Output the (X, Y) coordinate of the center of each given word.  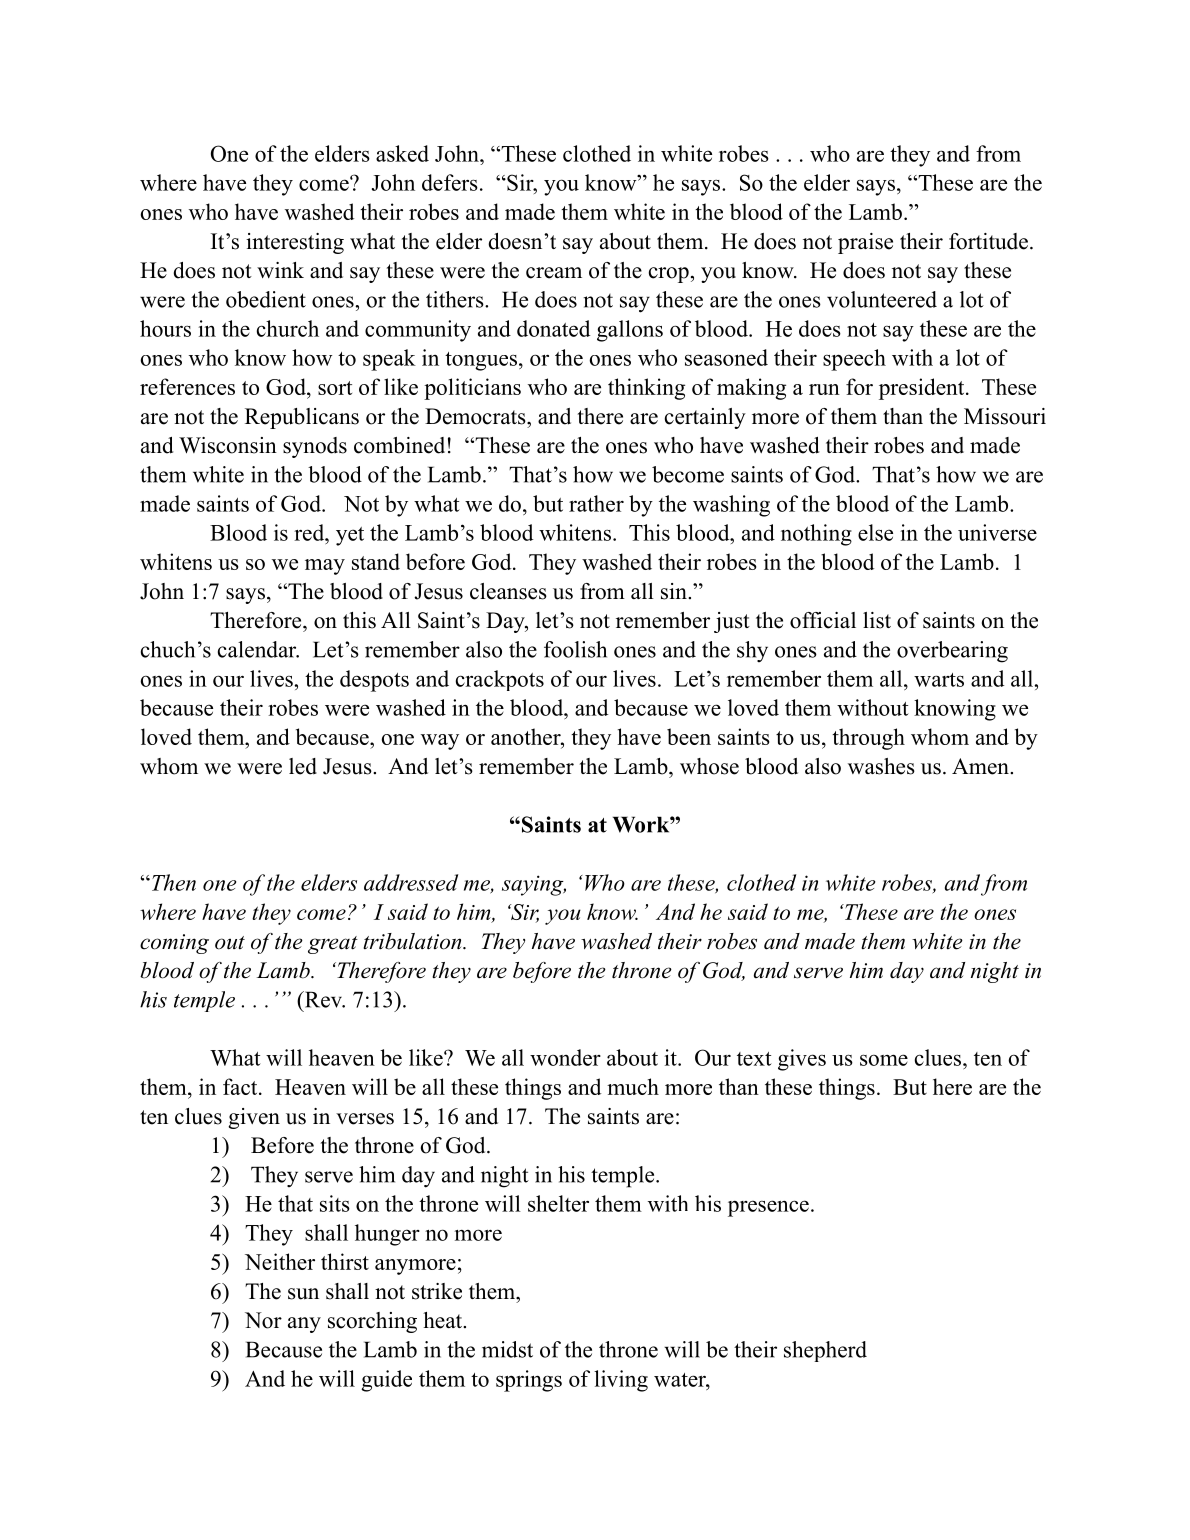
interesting (295, 243)
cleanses (508, 591)
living (621, 1381)
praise (865, 243)
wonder (565, 1057)
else (875, 532)
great (333, 945)
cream (554, 273)
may (325, 567)
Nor (263, 1320)
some (884, 1060)
